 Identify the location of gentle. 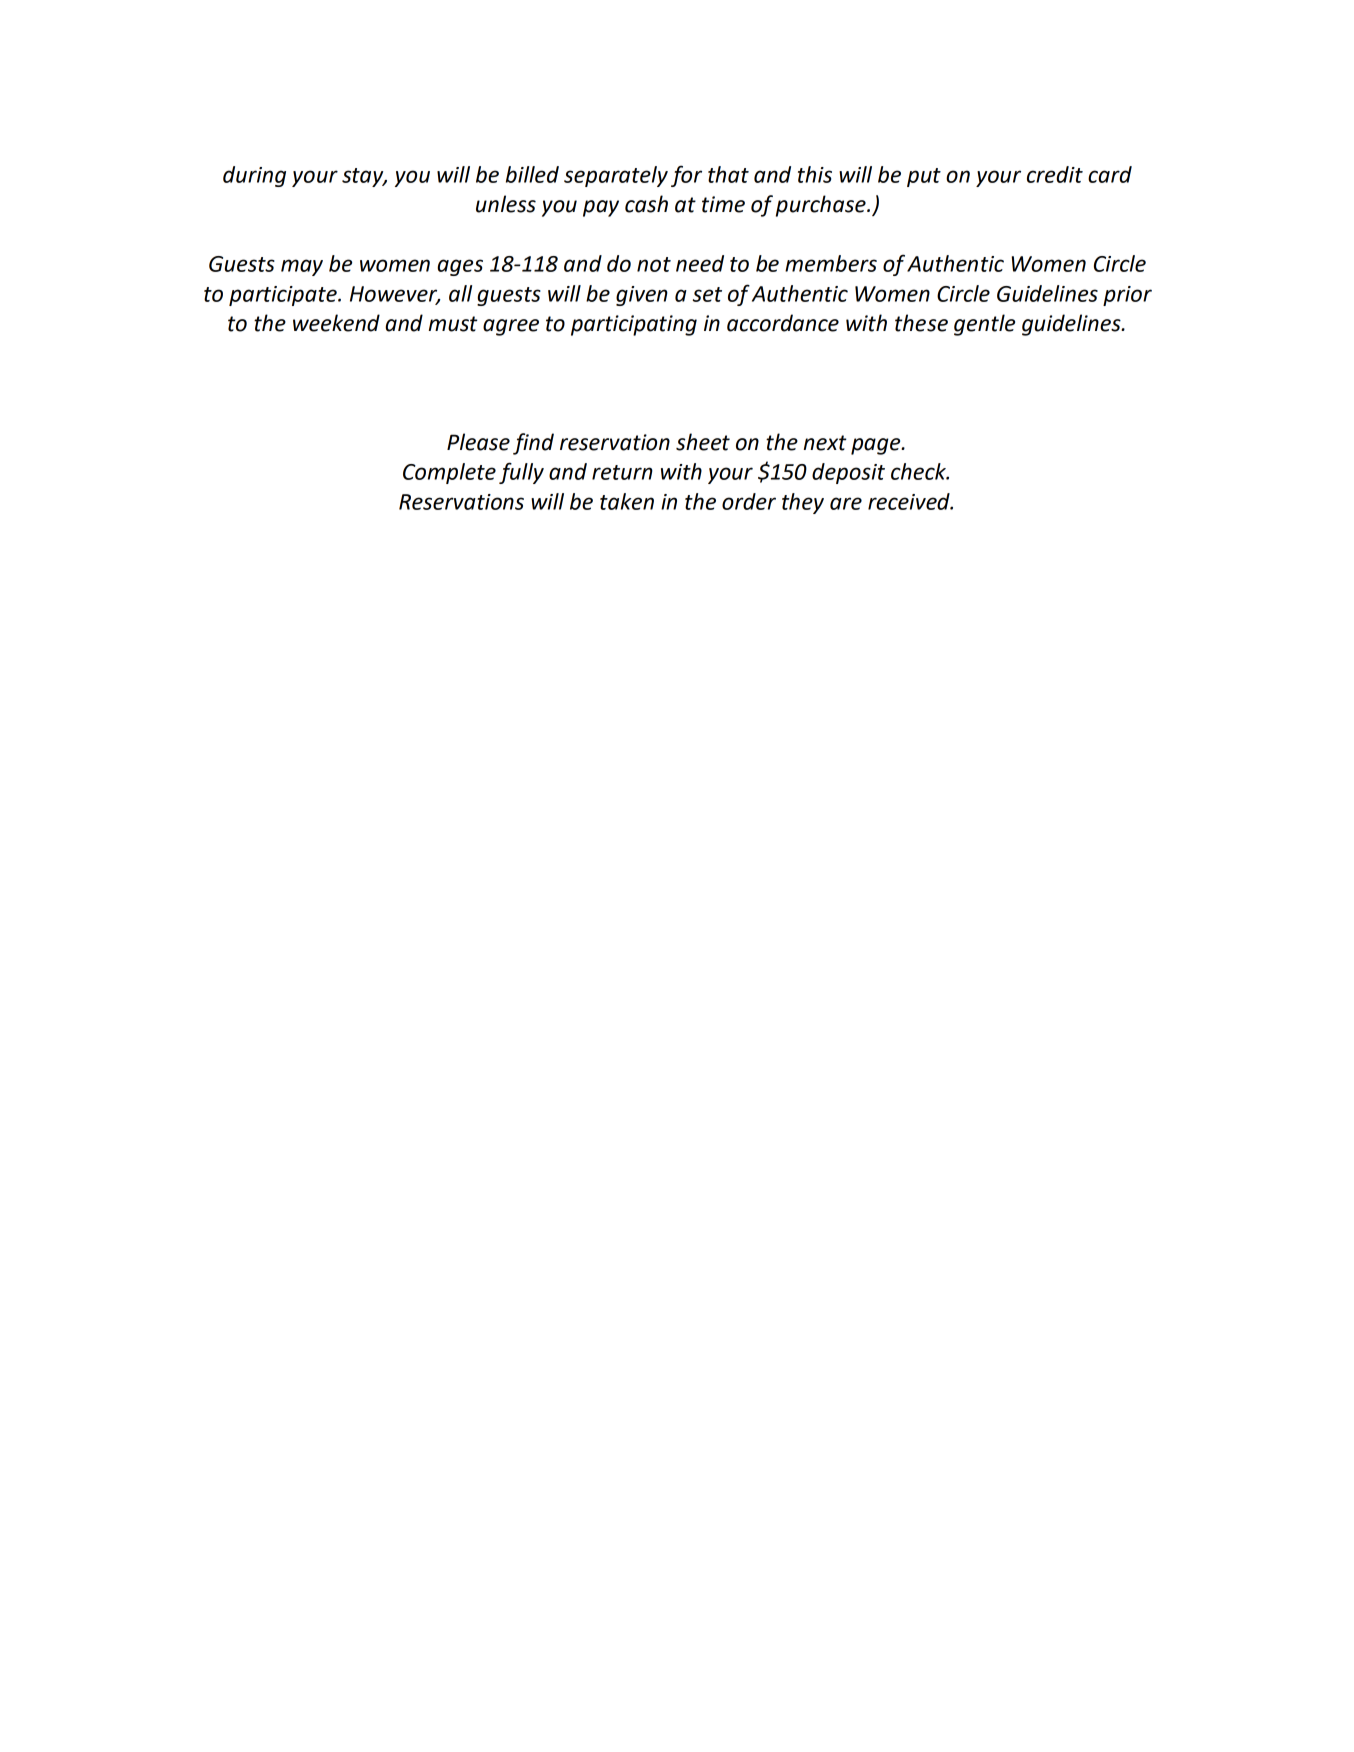
(984, 325).
